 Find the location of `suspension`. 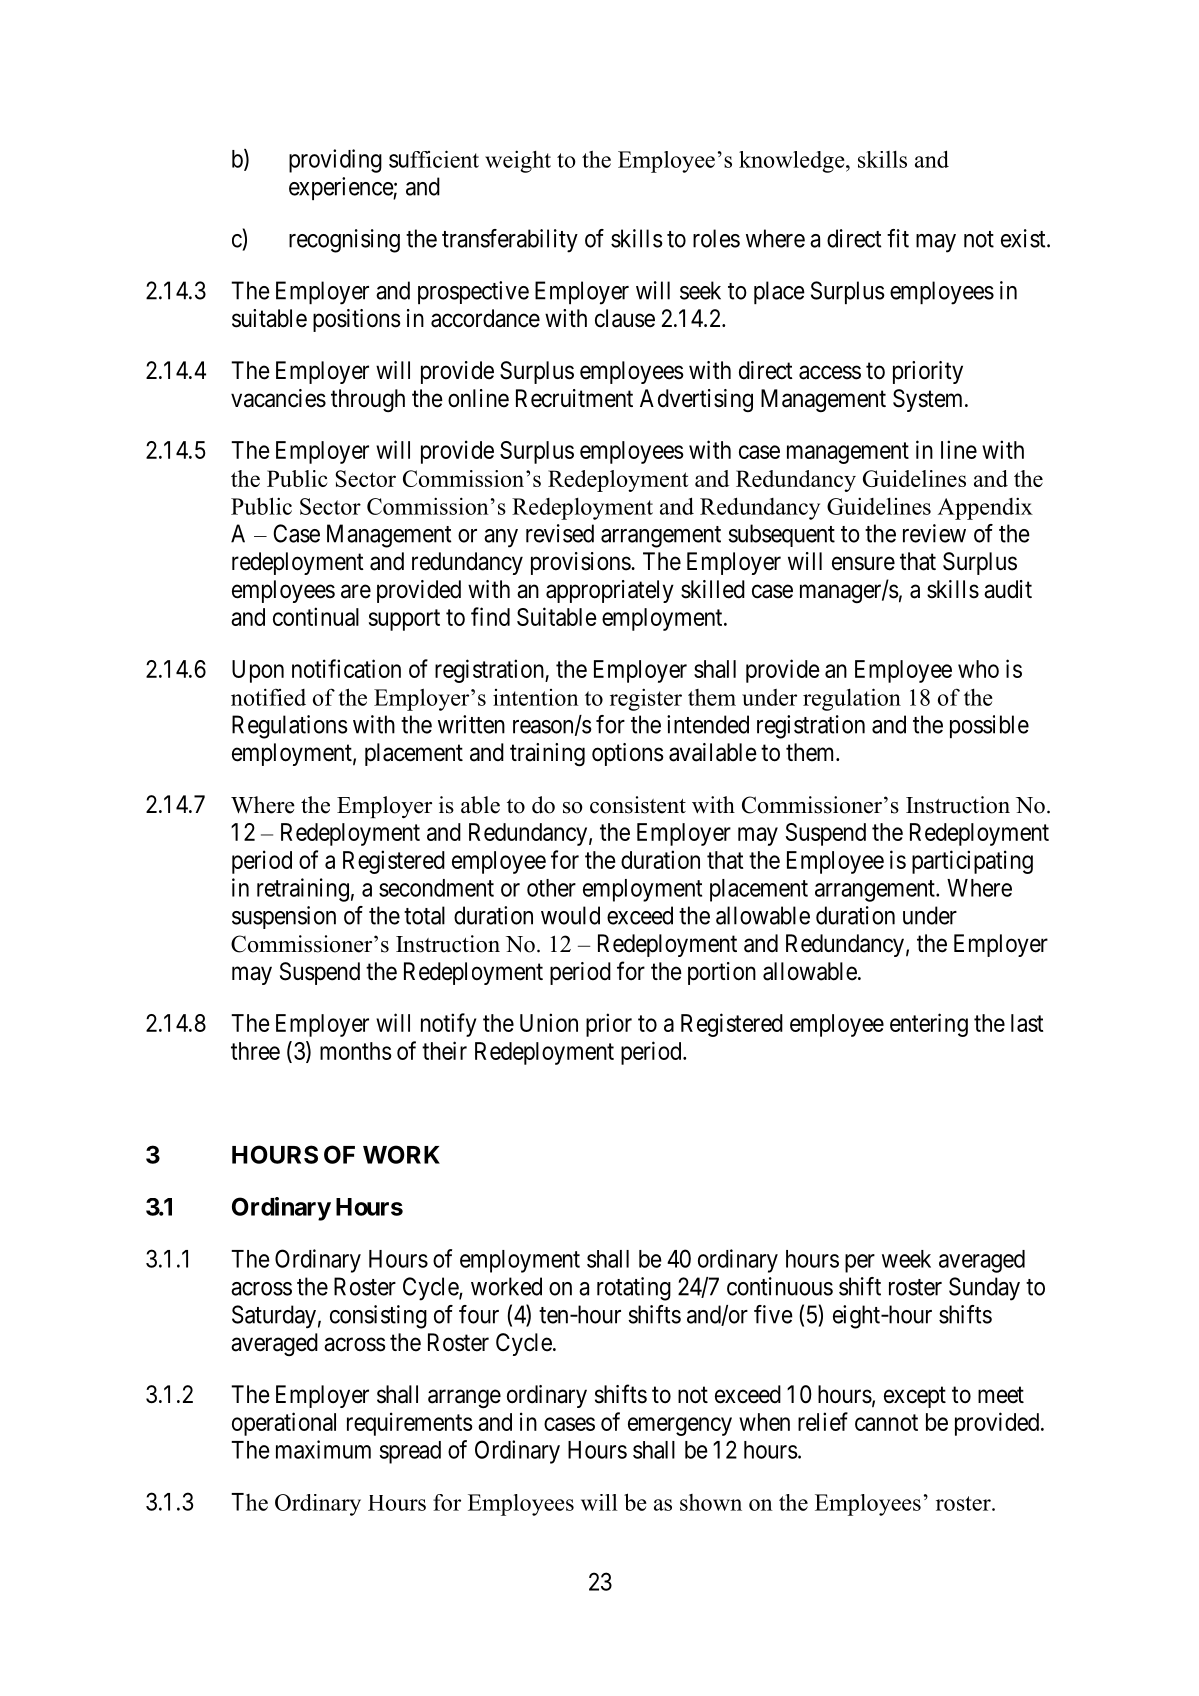

suspension is located at coordinates (284, 917).
